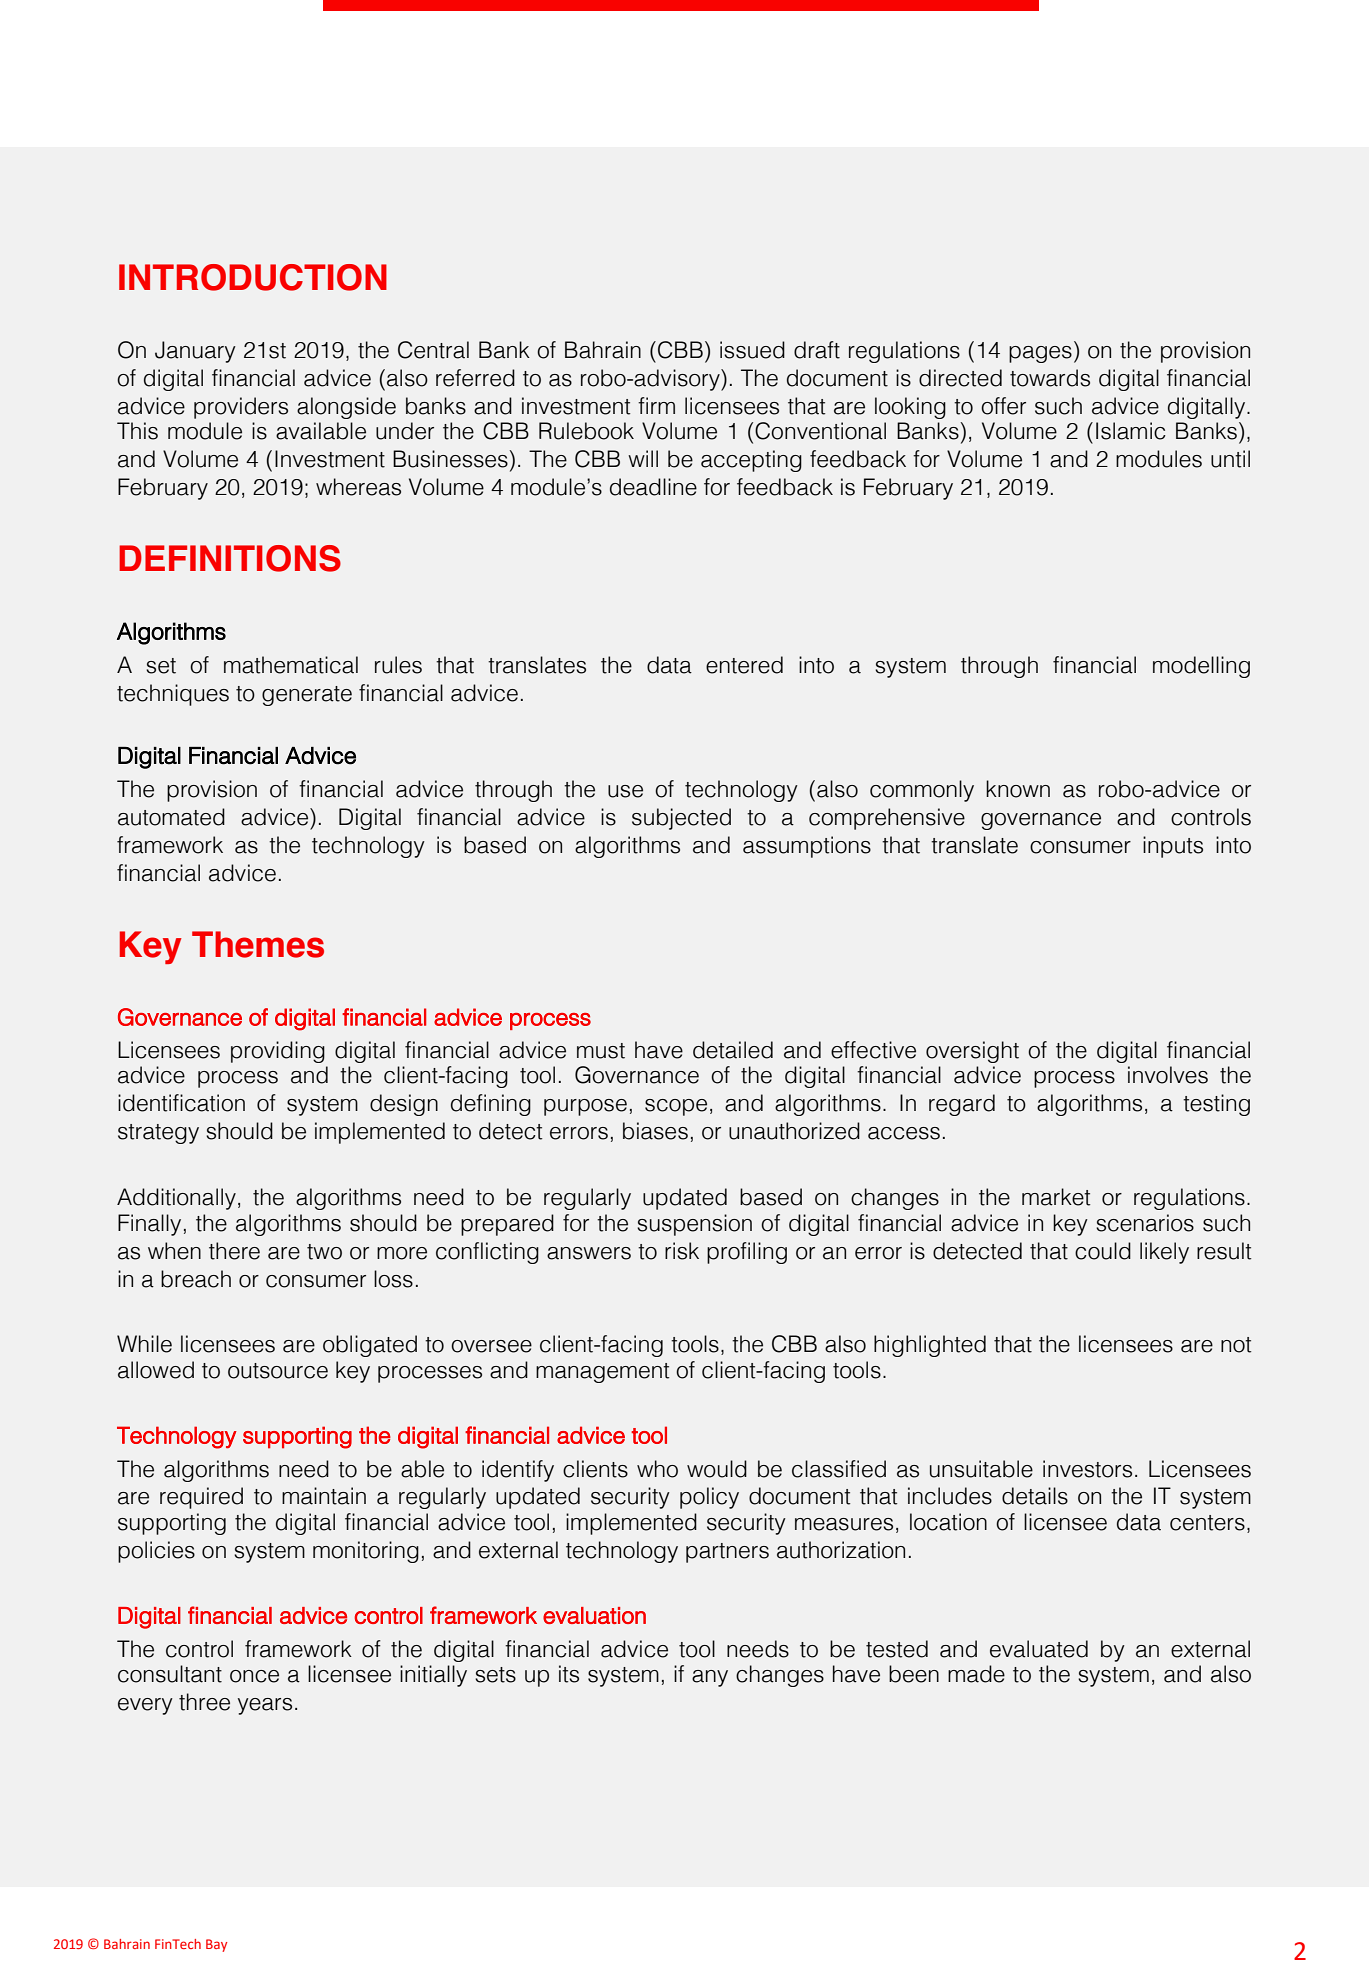  What do you see at coordinates (676, 1107) in the page?
I see `scope` at bounding box center [676, 1107].
